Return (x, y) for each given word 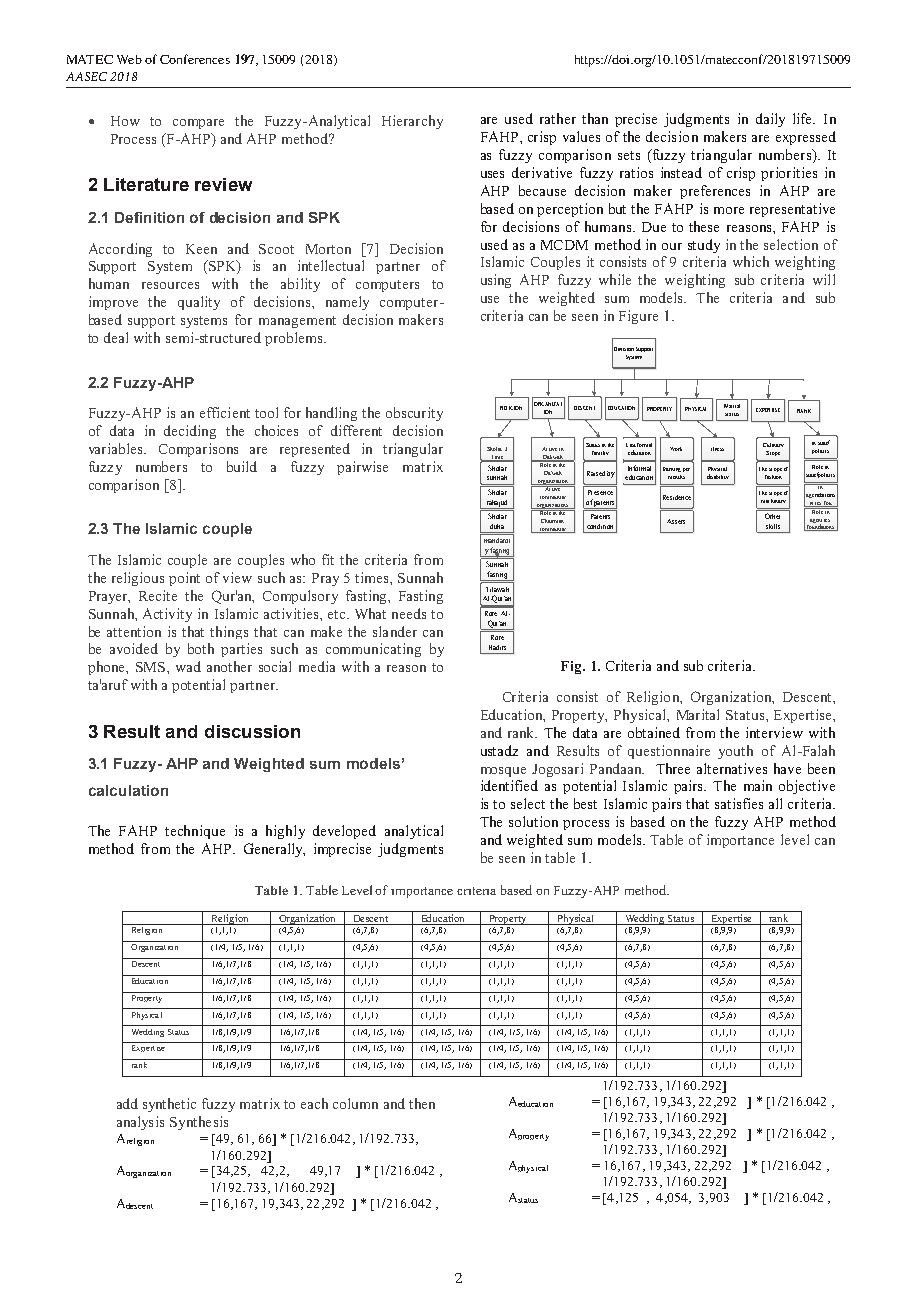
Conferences (195, 59)
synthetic (169, 1105)
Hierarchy (412, 122)
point (184, 579)
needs (409, 613)
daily (770, 120)
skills (773, 526)
